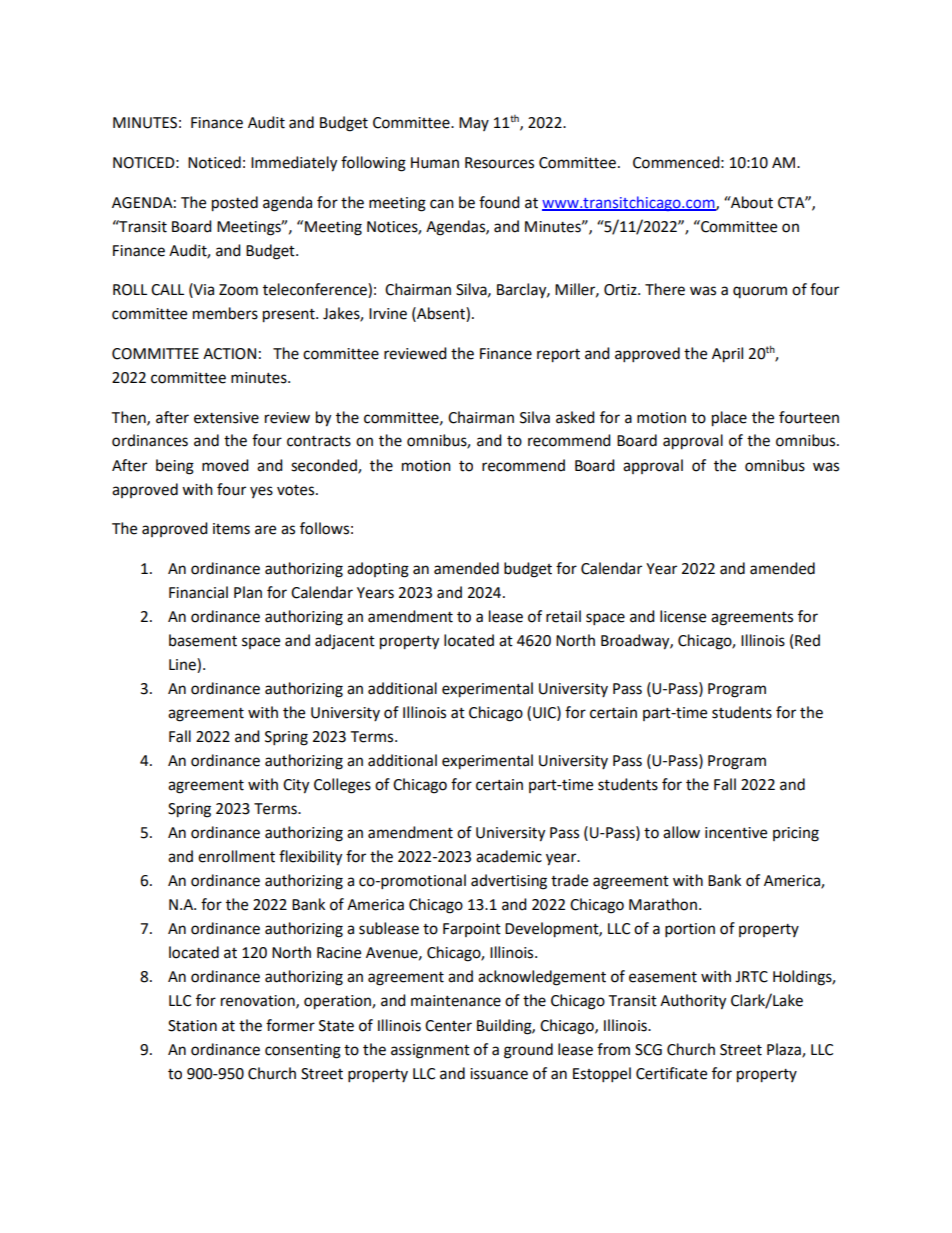 This page has height=1233, width=952. I want to click on posted, so click(235, 204).
